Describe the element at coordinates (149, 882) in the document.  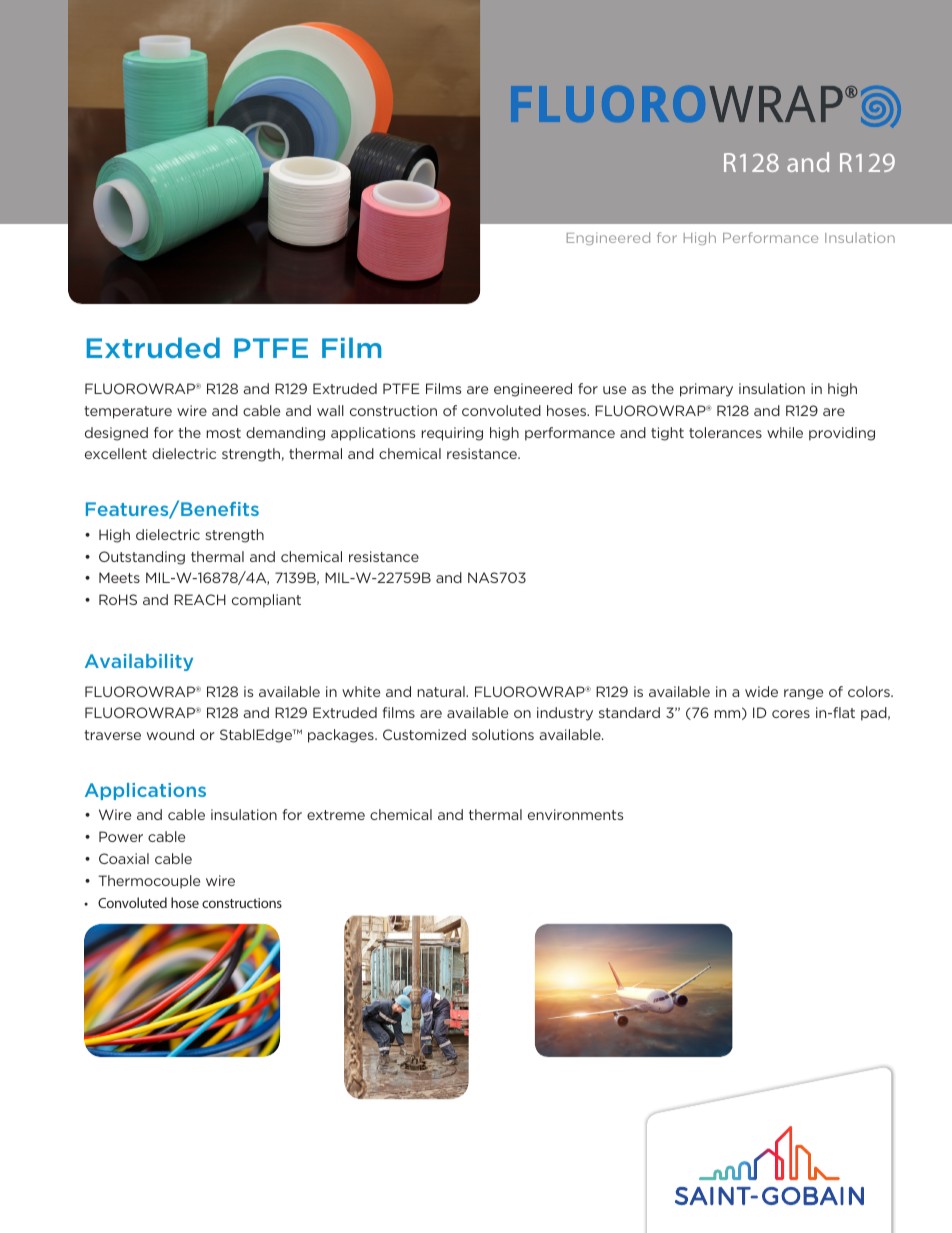
I see `Thermocouple` at that location.
